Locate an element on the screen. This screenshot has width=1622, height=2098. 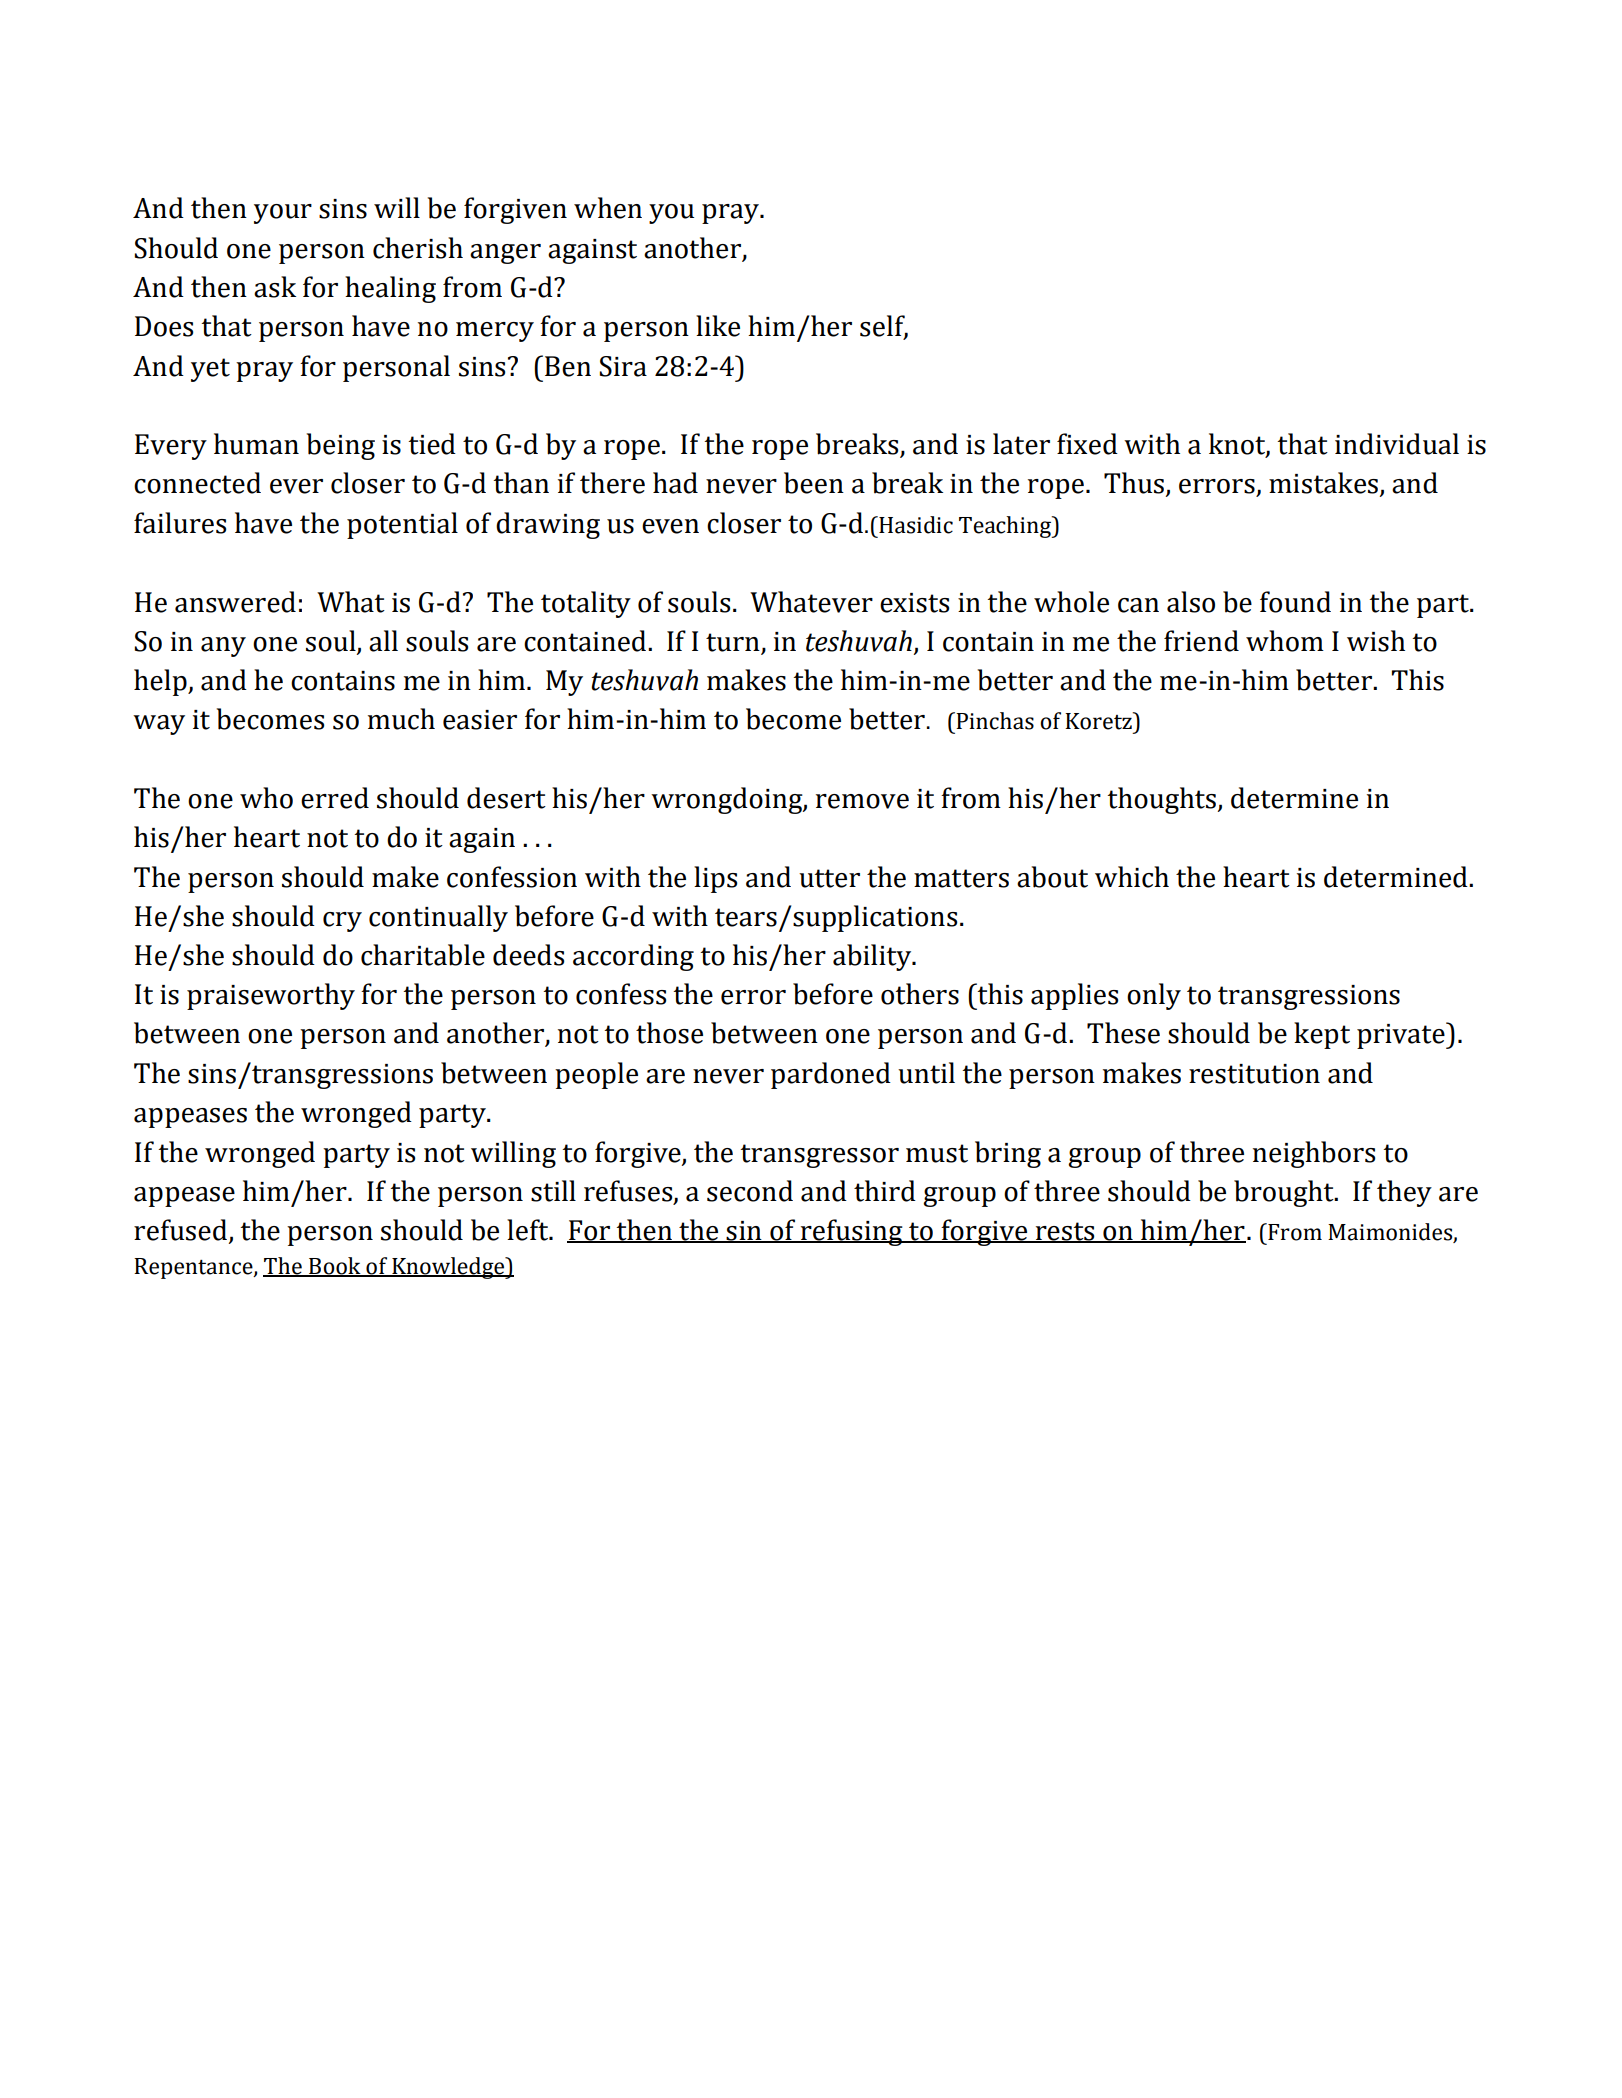
refusing is located at coordinates (852, 1232).
